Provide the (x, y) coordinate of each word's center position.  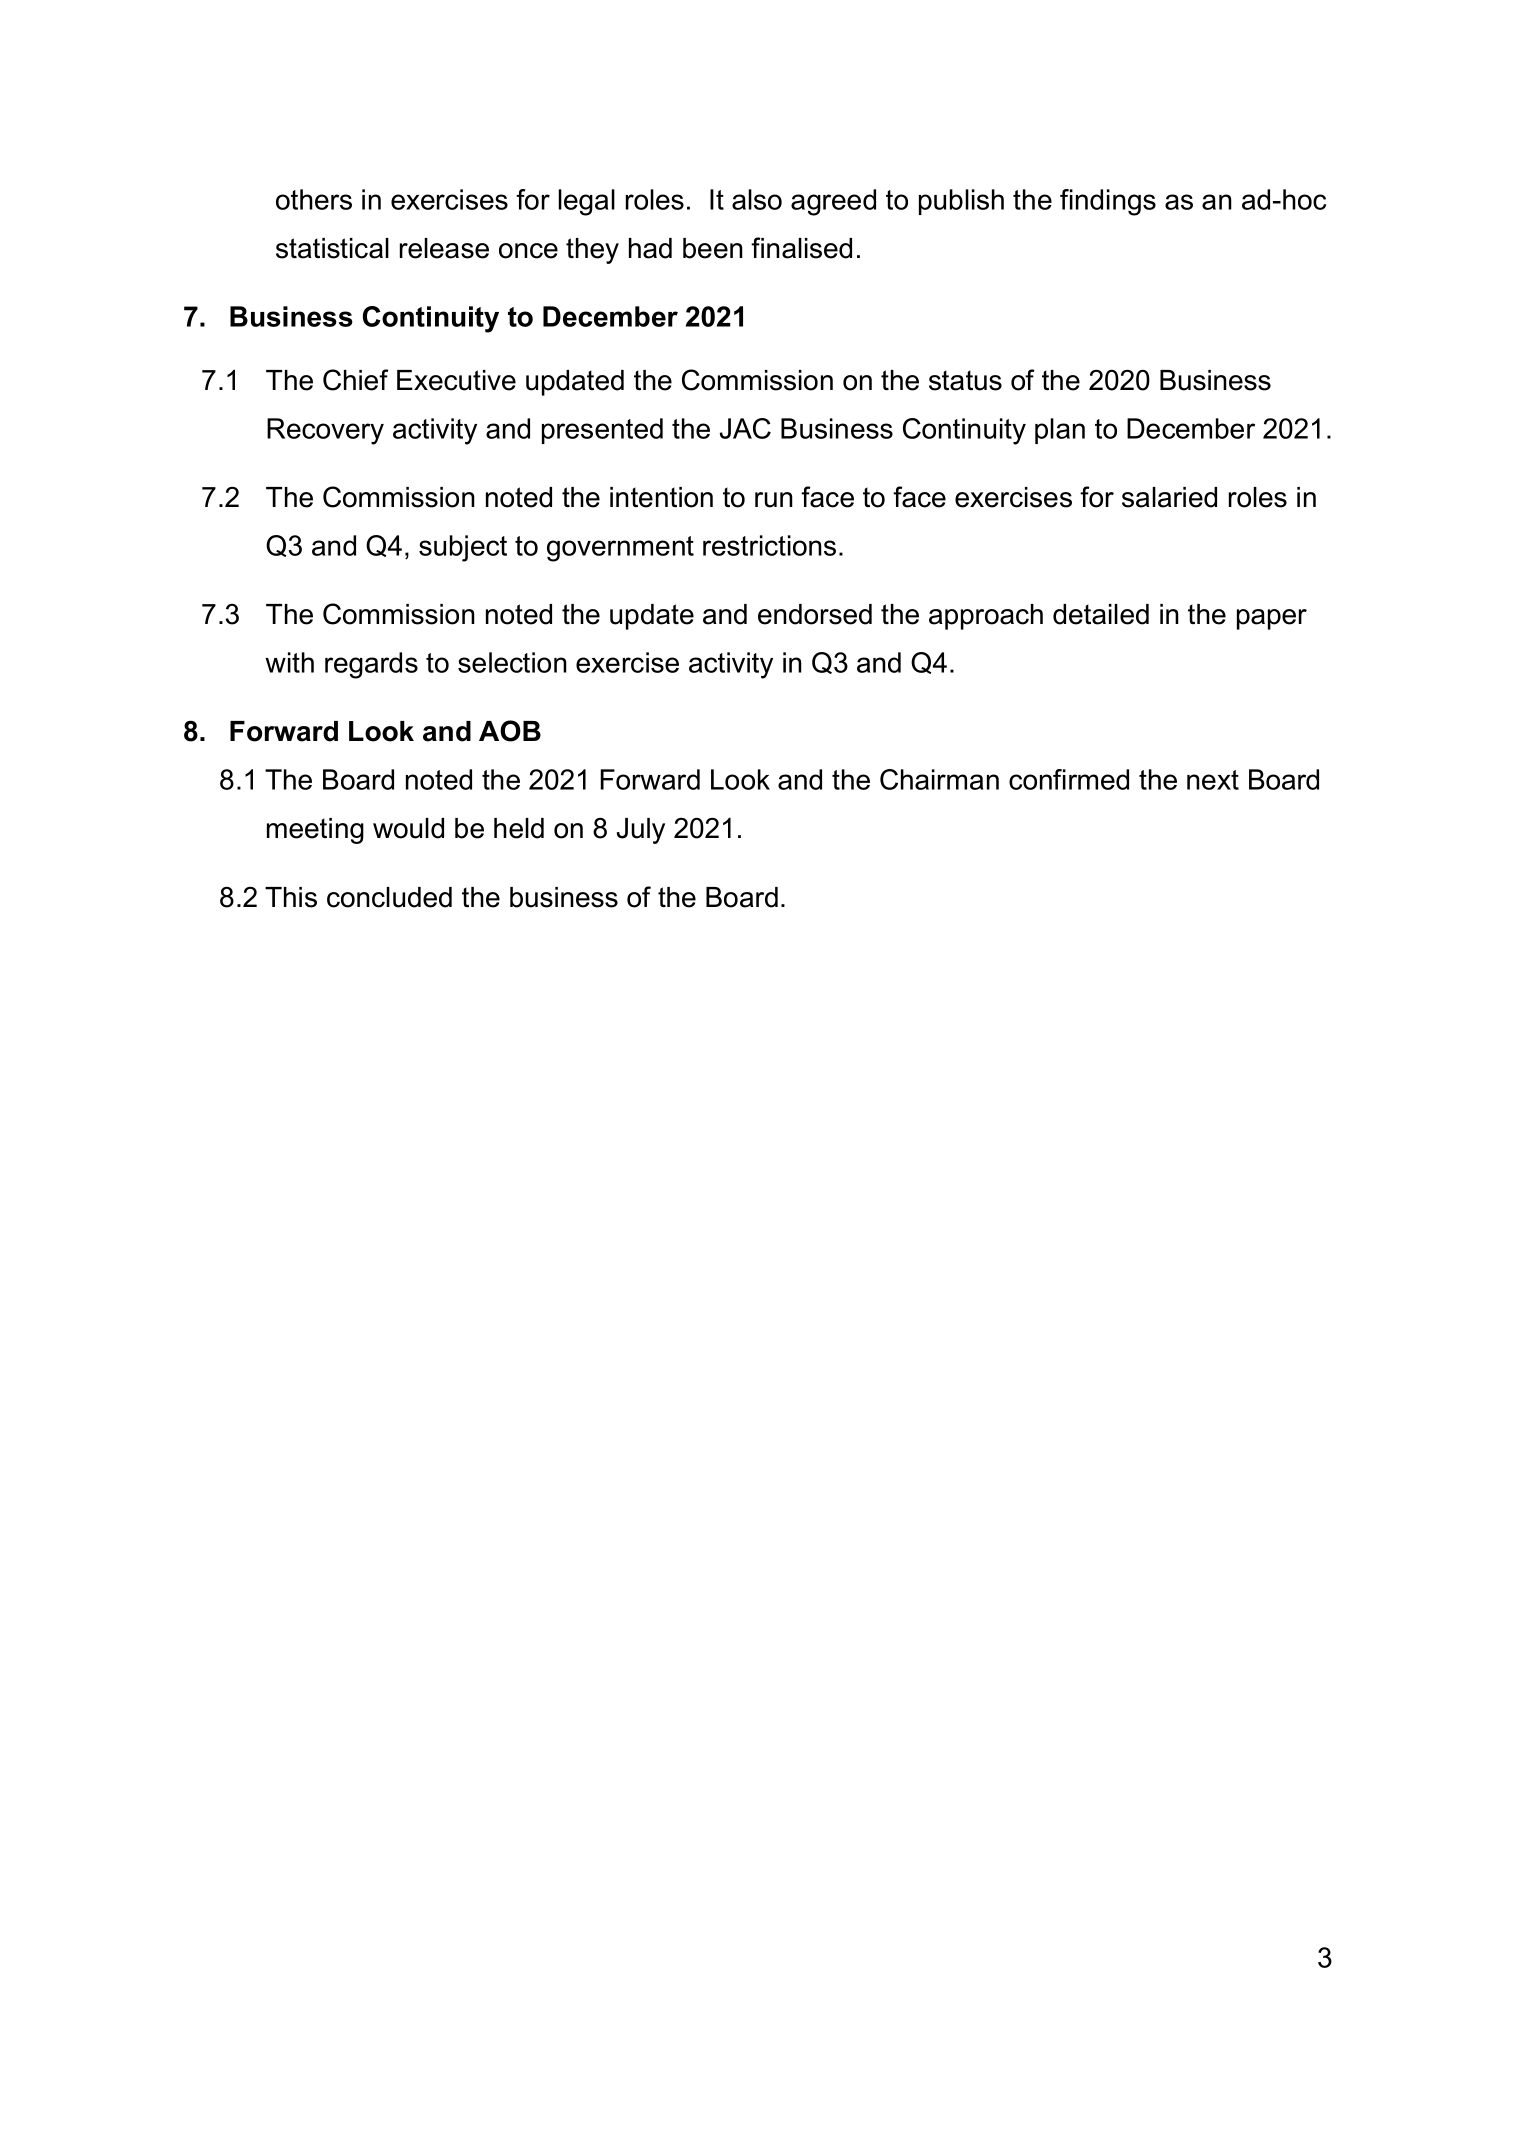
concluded (389, 897)
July (641, 831)
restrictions (769, 545)
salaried (1169, 497)
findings (1108, 202)
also (757, 199)
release (444, 248)
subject (463, 548)
